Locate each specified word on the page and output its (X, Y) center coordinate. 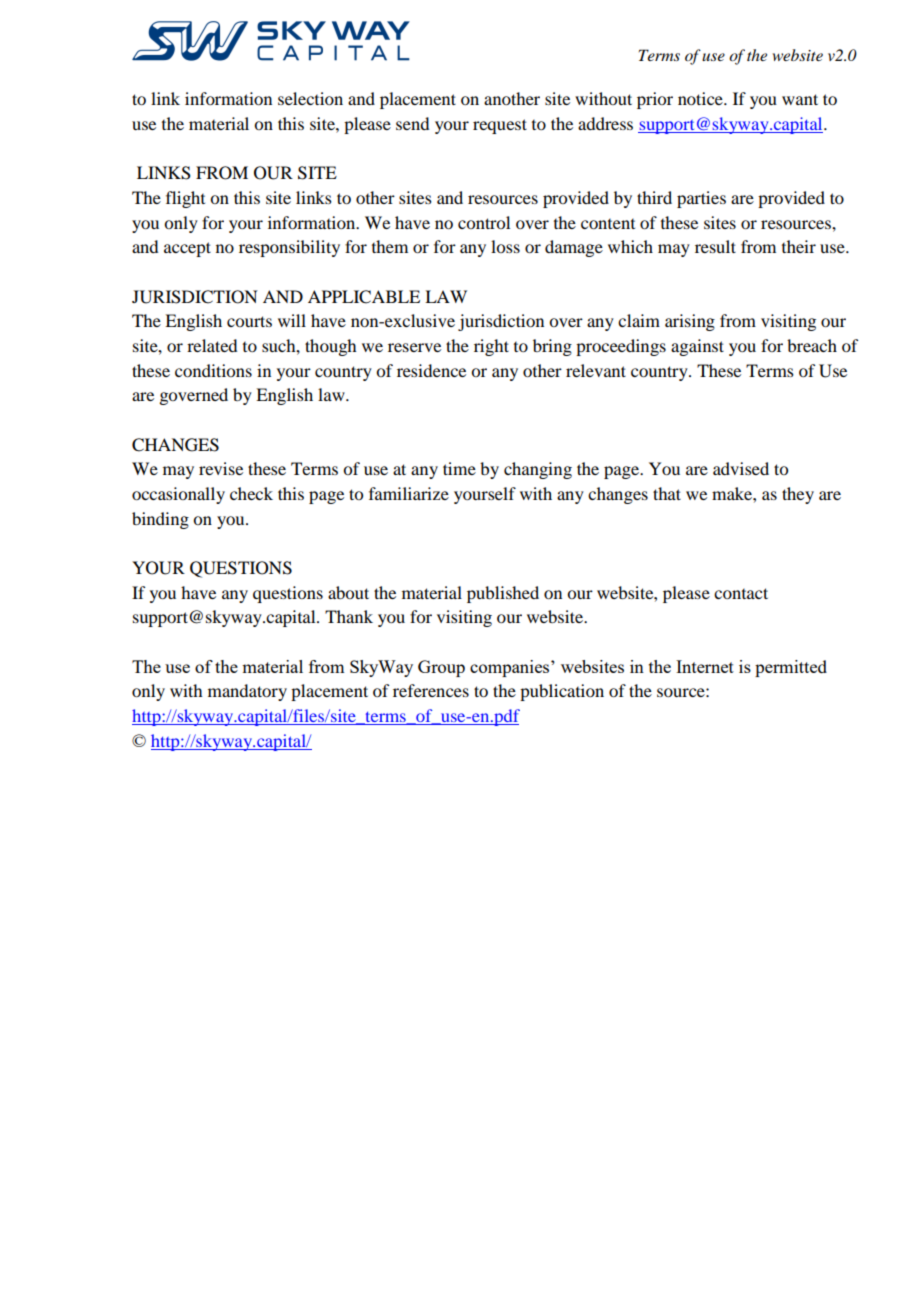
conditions (213, 370)
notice (701, 98)
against (697, 347)
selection (310, 98)
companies (511, 668)
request (500, 126)
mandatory (247, 692)
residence (431, 370)
